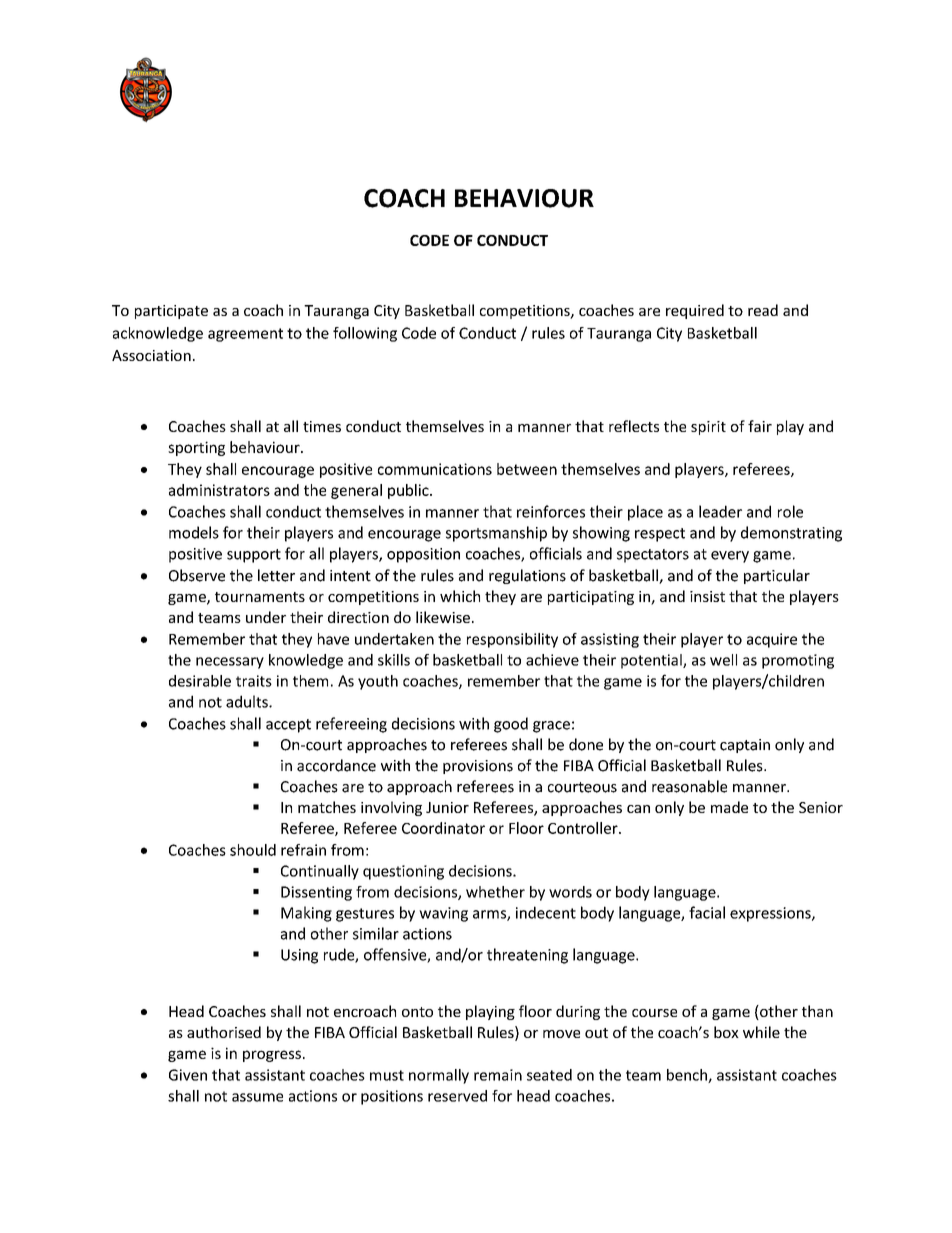  I want to click on well, so click(723, 660).
